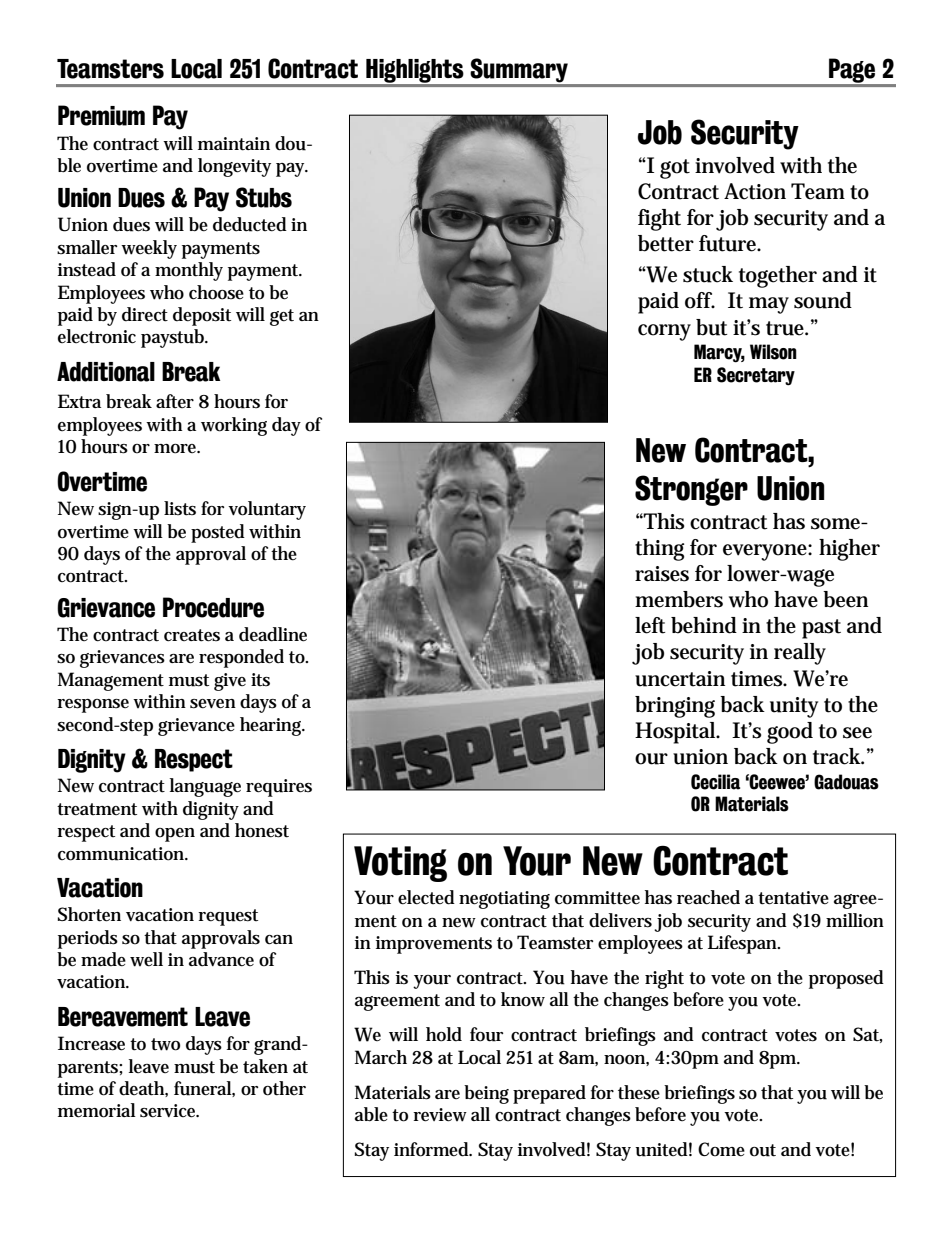 The height and width of the screenshot is (1233, 952). Describe the element at coordinates (234, 144) in the screenshot. I see `maintain` at that location.
